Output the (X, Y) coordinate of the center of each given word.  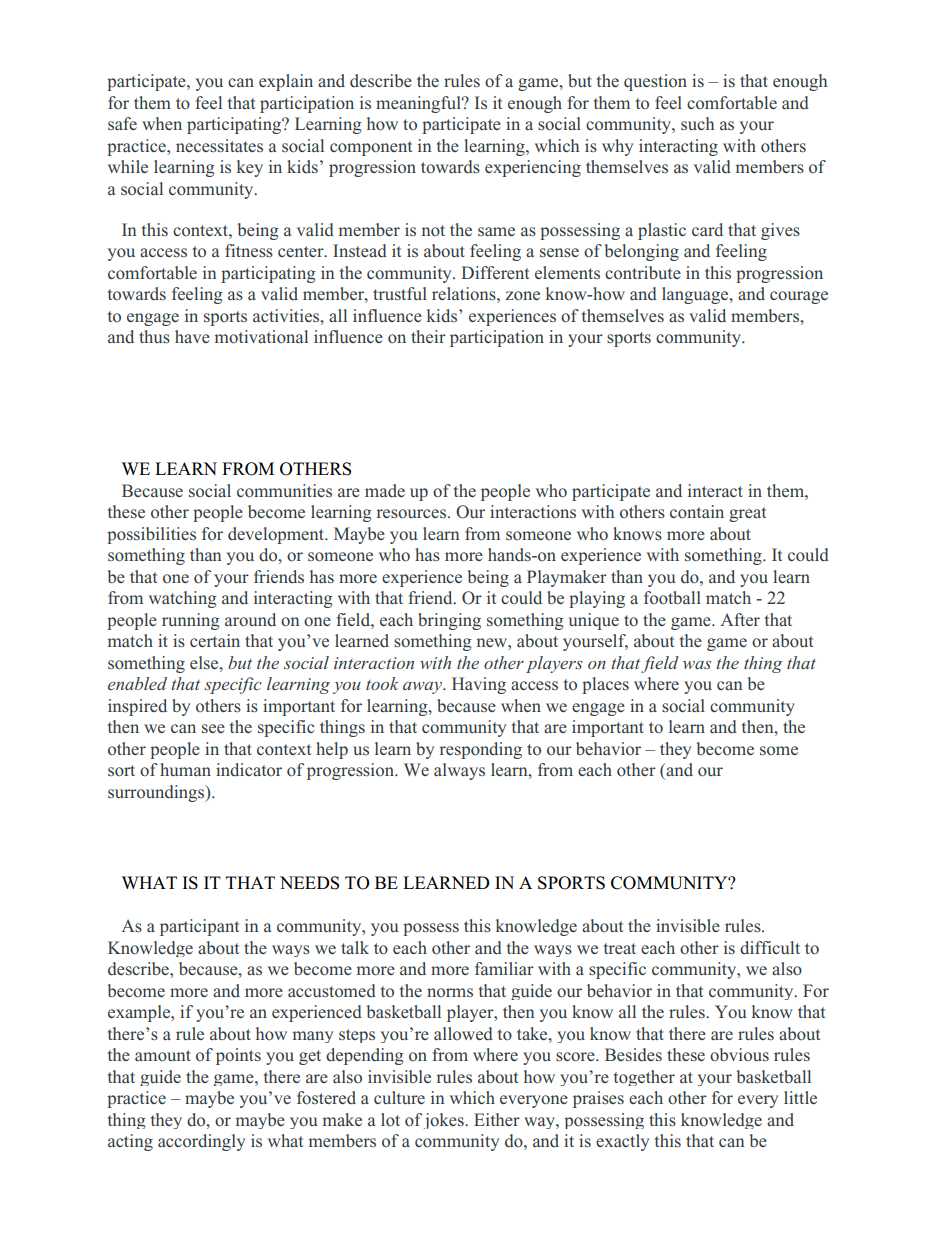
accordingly (201, 1142)
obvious (739, 1055)
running (191, 621)
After (740, 619)
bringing (449, 621)
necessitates (219, 145)
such (698, 123)
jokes (445, 1121)
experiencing (533, 168)
